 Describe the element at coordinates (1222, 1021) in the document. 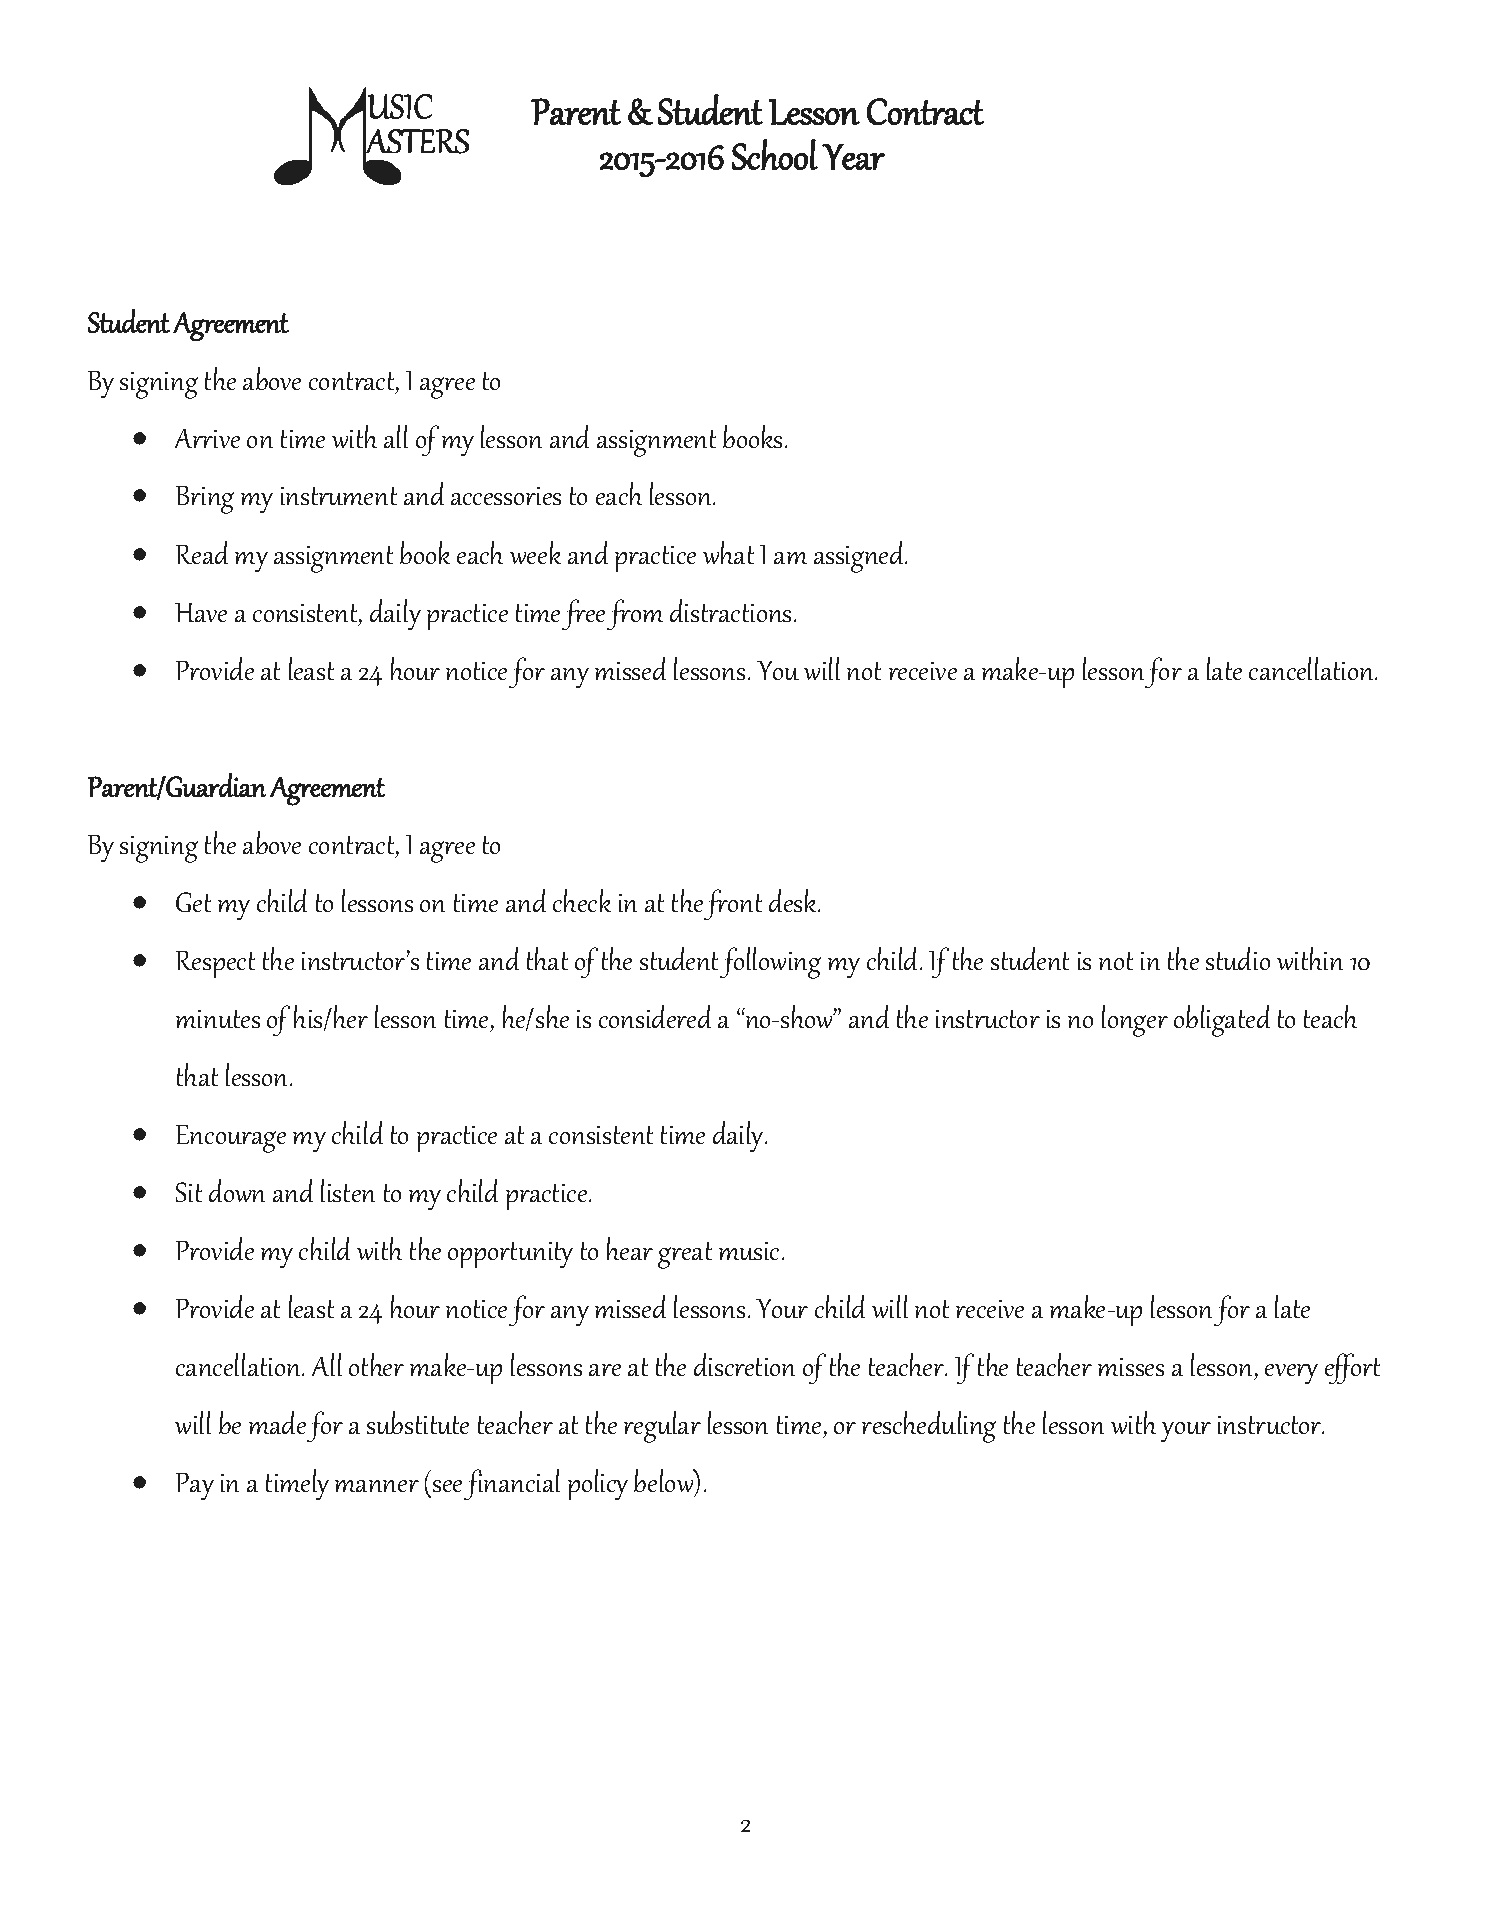

I see `obligated` at that location.
